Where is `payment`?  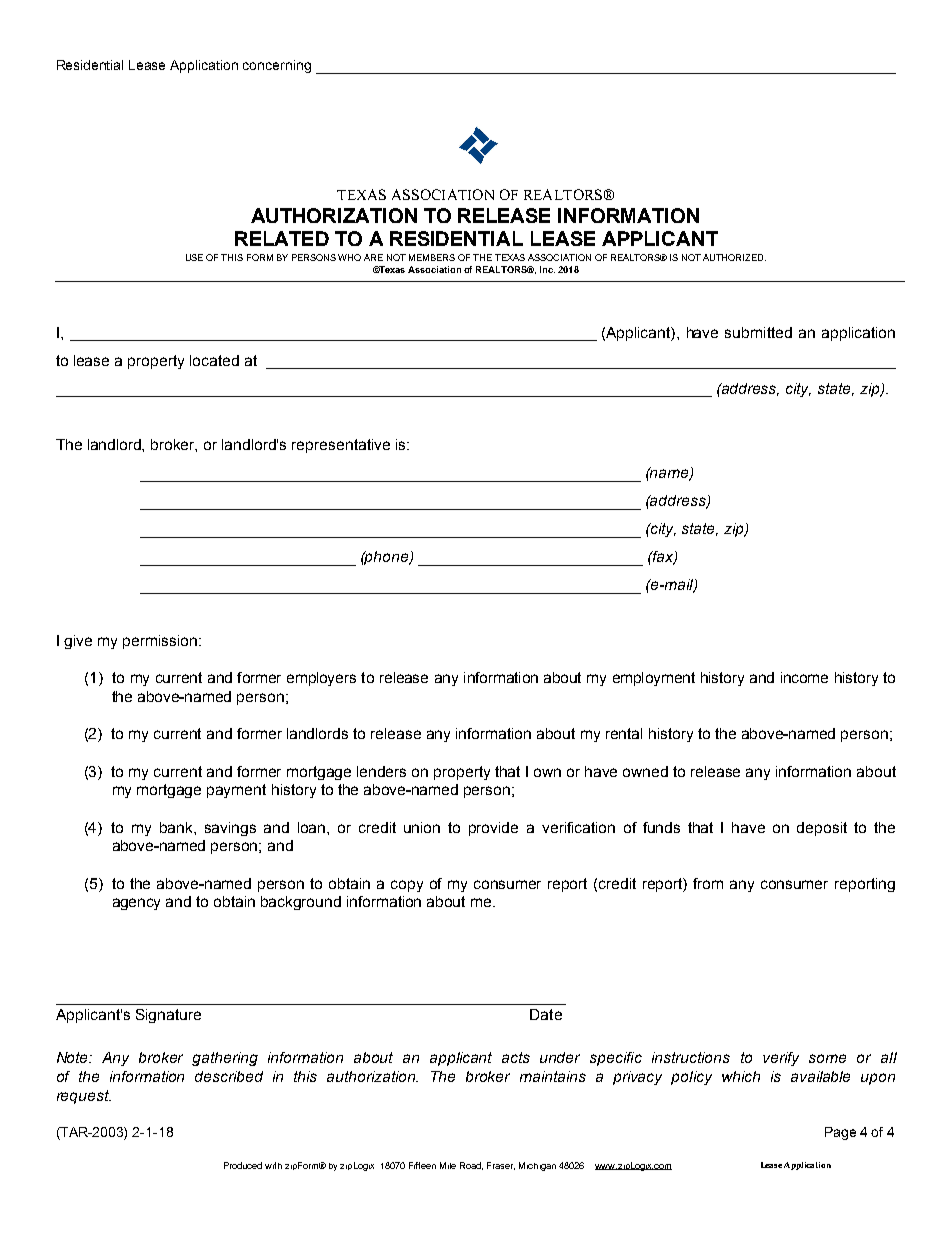
payment is located at coordinates (236, 791).
